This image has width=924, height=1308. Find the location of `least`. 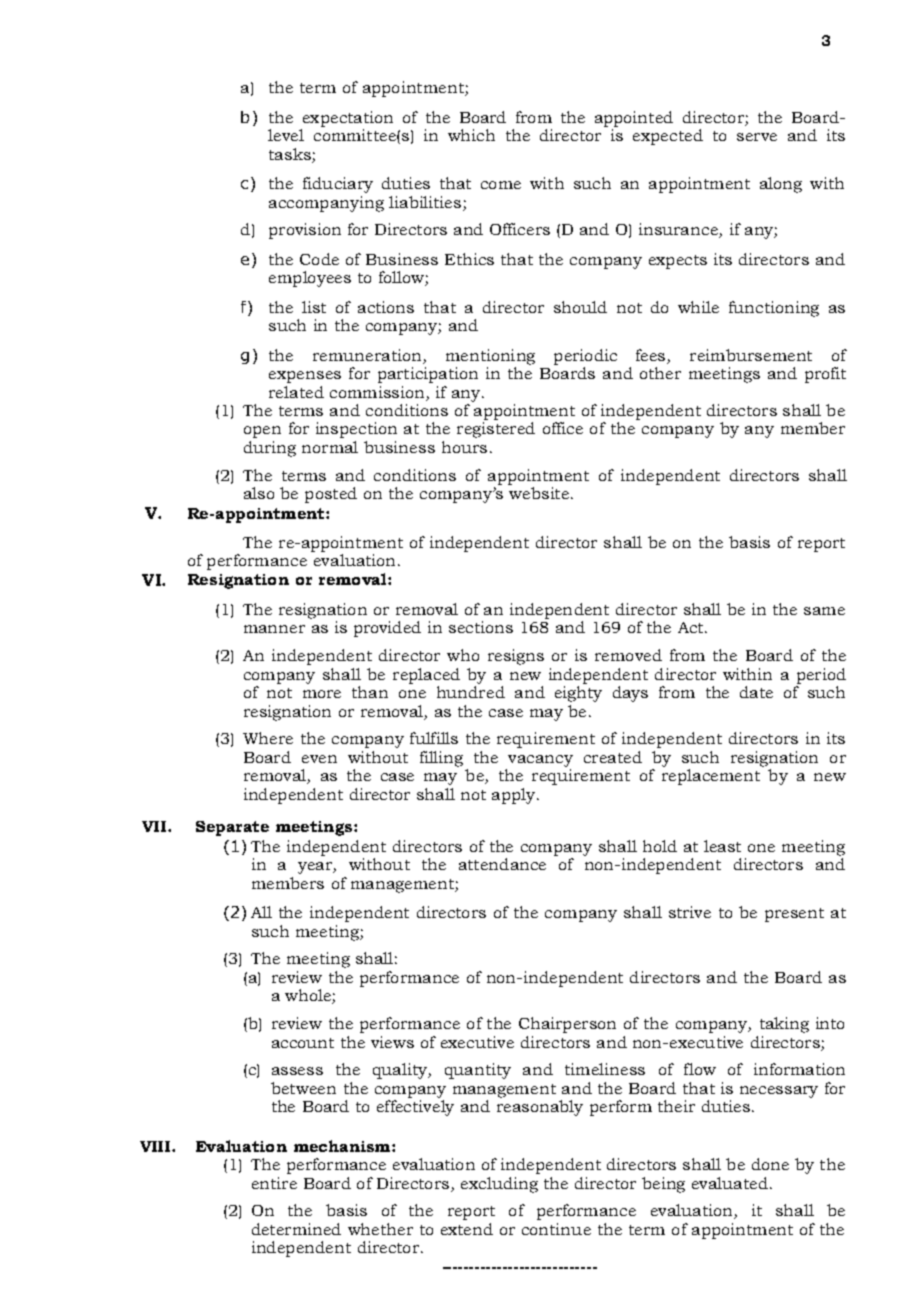

least is located at coordinates (722, 846).
